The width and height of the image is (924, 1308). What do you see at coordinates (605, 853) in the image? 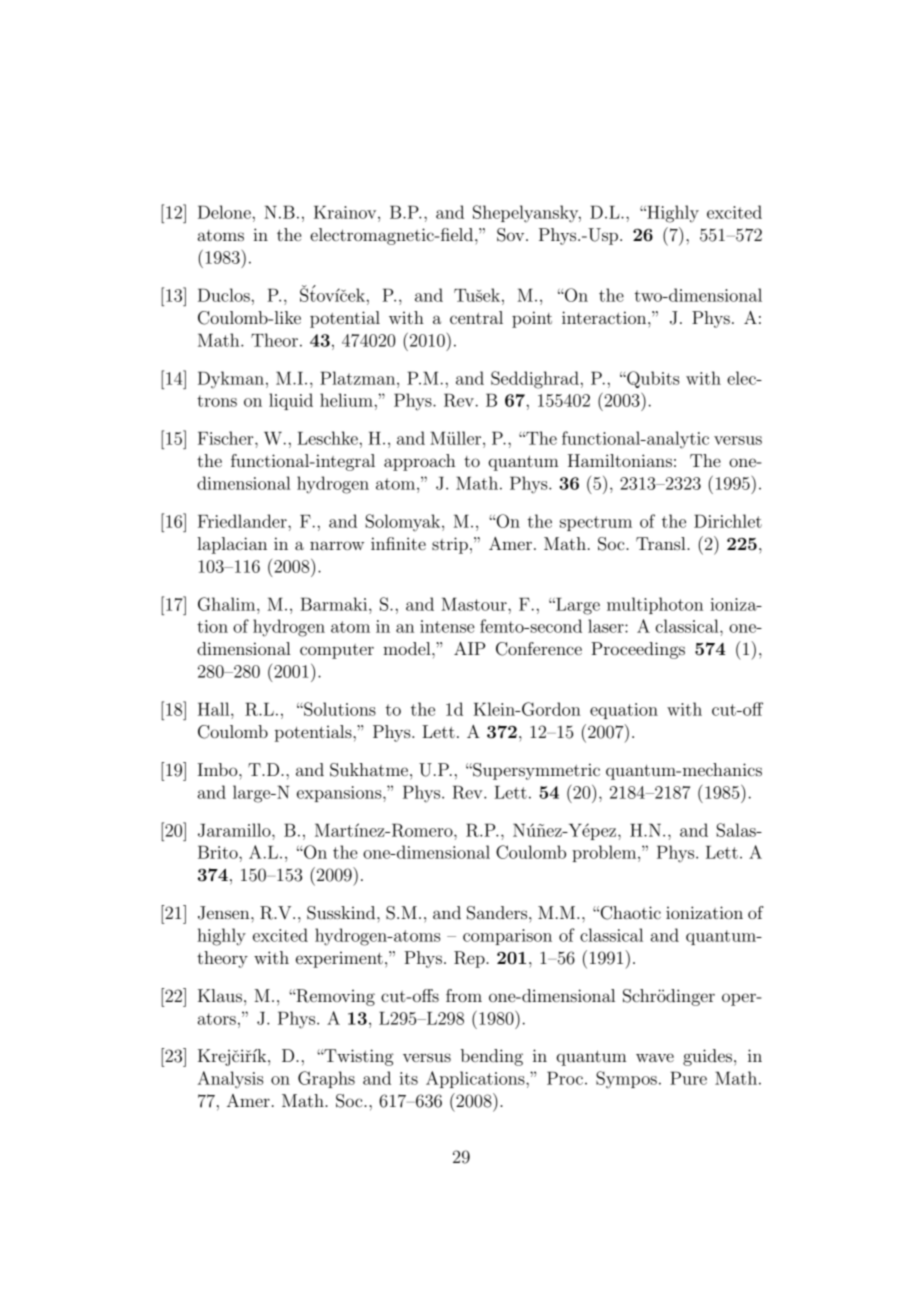
I see `problem` at bounding box center [605, 853].
